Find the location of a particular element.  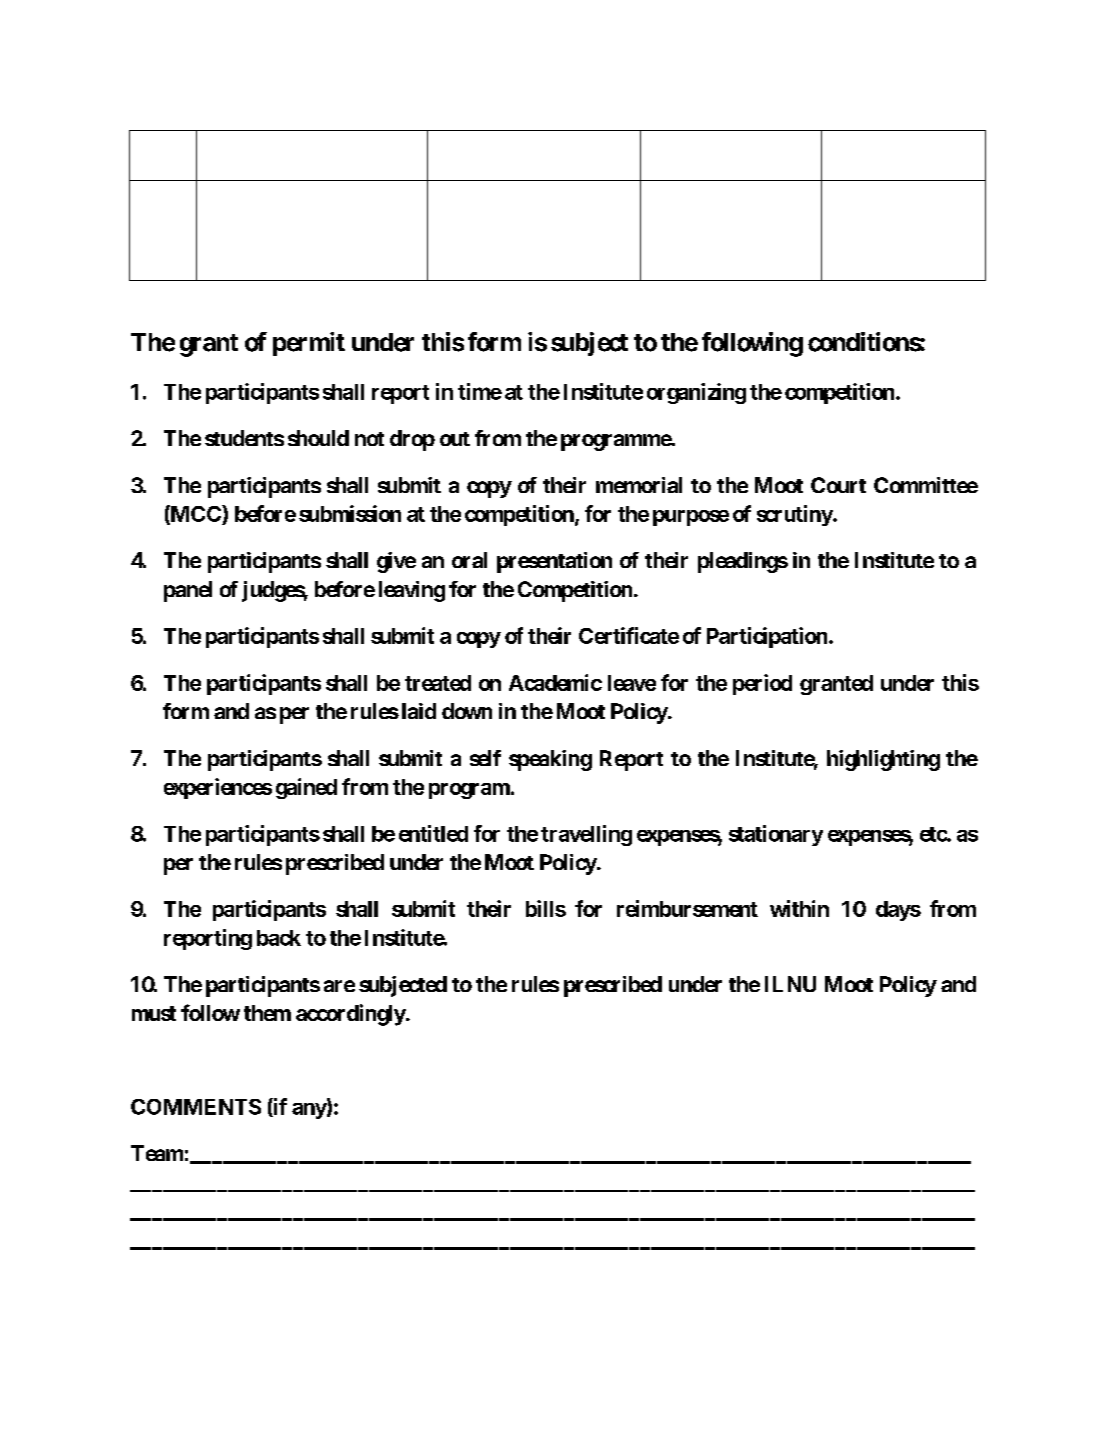

within is located at coordinates (799, 908).
